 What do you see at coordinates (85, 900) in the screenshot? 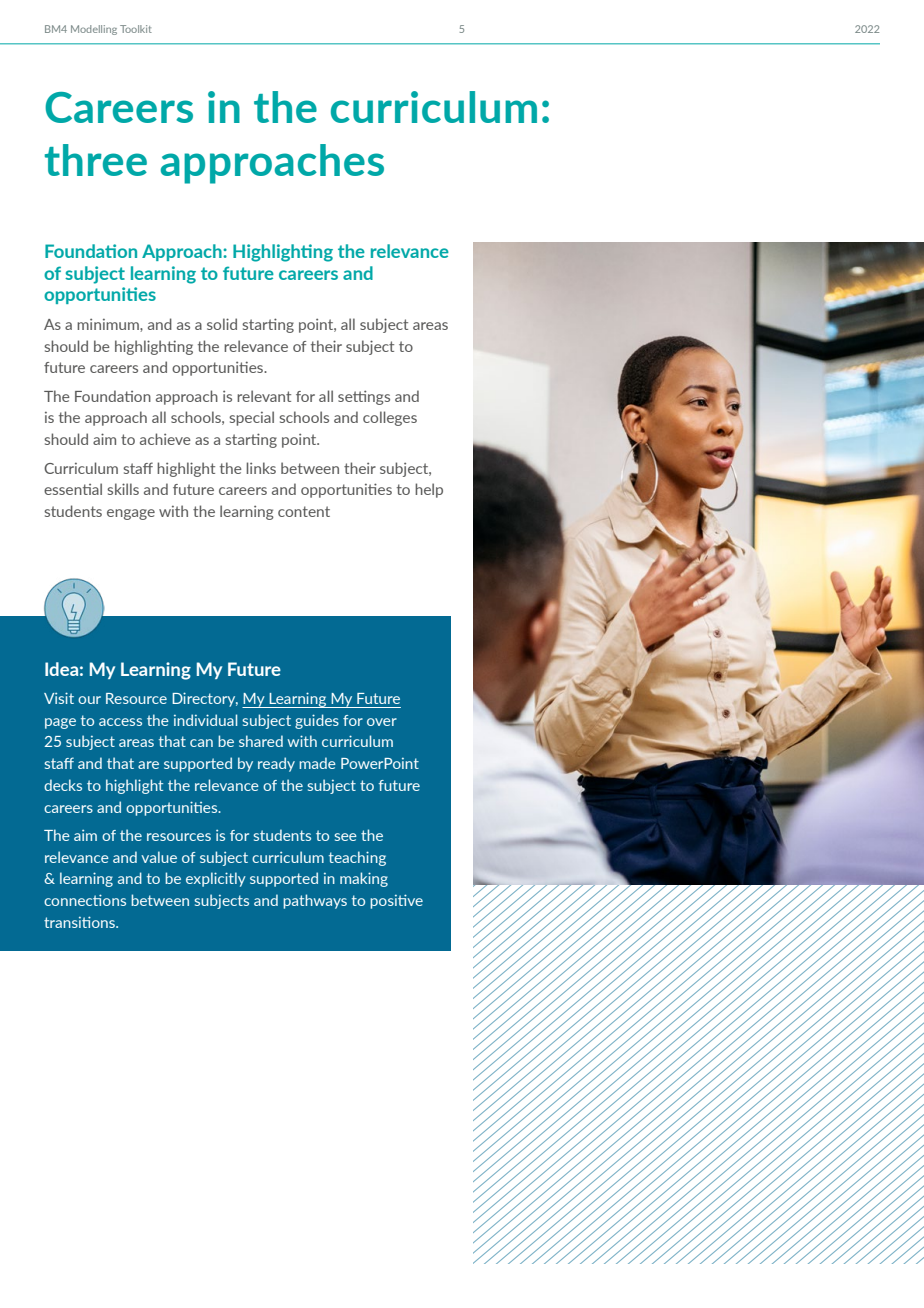
I see `connections` at bounding box center [85, 900].
